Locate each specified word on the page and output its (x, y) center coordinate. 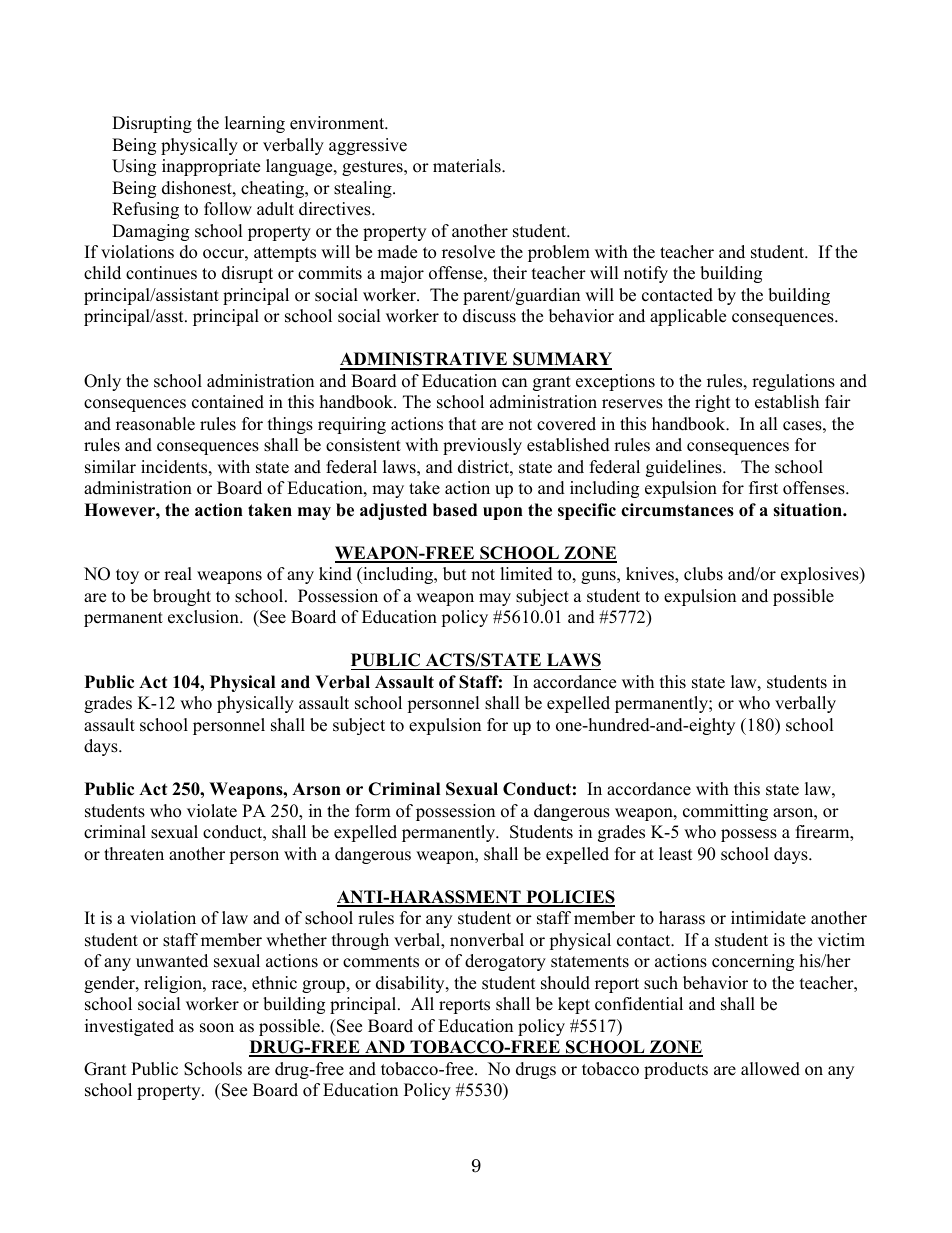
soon (217, 1028)
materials (468, 166)
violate (212, 811)
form (373, 811)
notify (646, 274)
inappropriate (211, 167)
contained (228, 402)
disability (411, 984)
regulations (793, 382)
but (455, 574)
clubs (703, 574)
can (514, 383)
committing (725, 812)
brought (182, 597)
